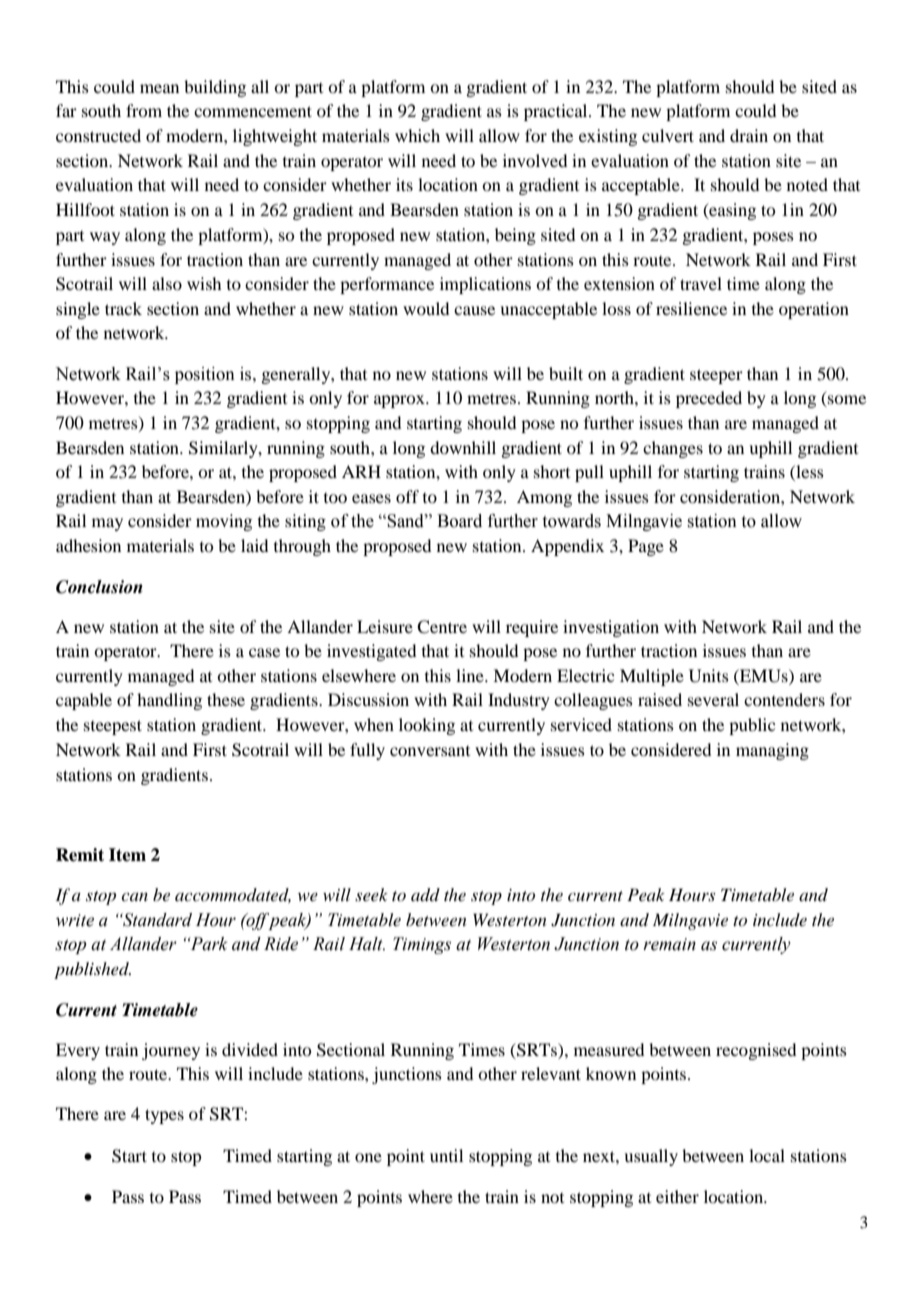 This image has width=924, height=1308. I want to click on types, so click(164, 1116).
